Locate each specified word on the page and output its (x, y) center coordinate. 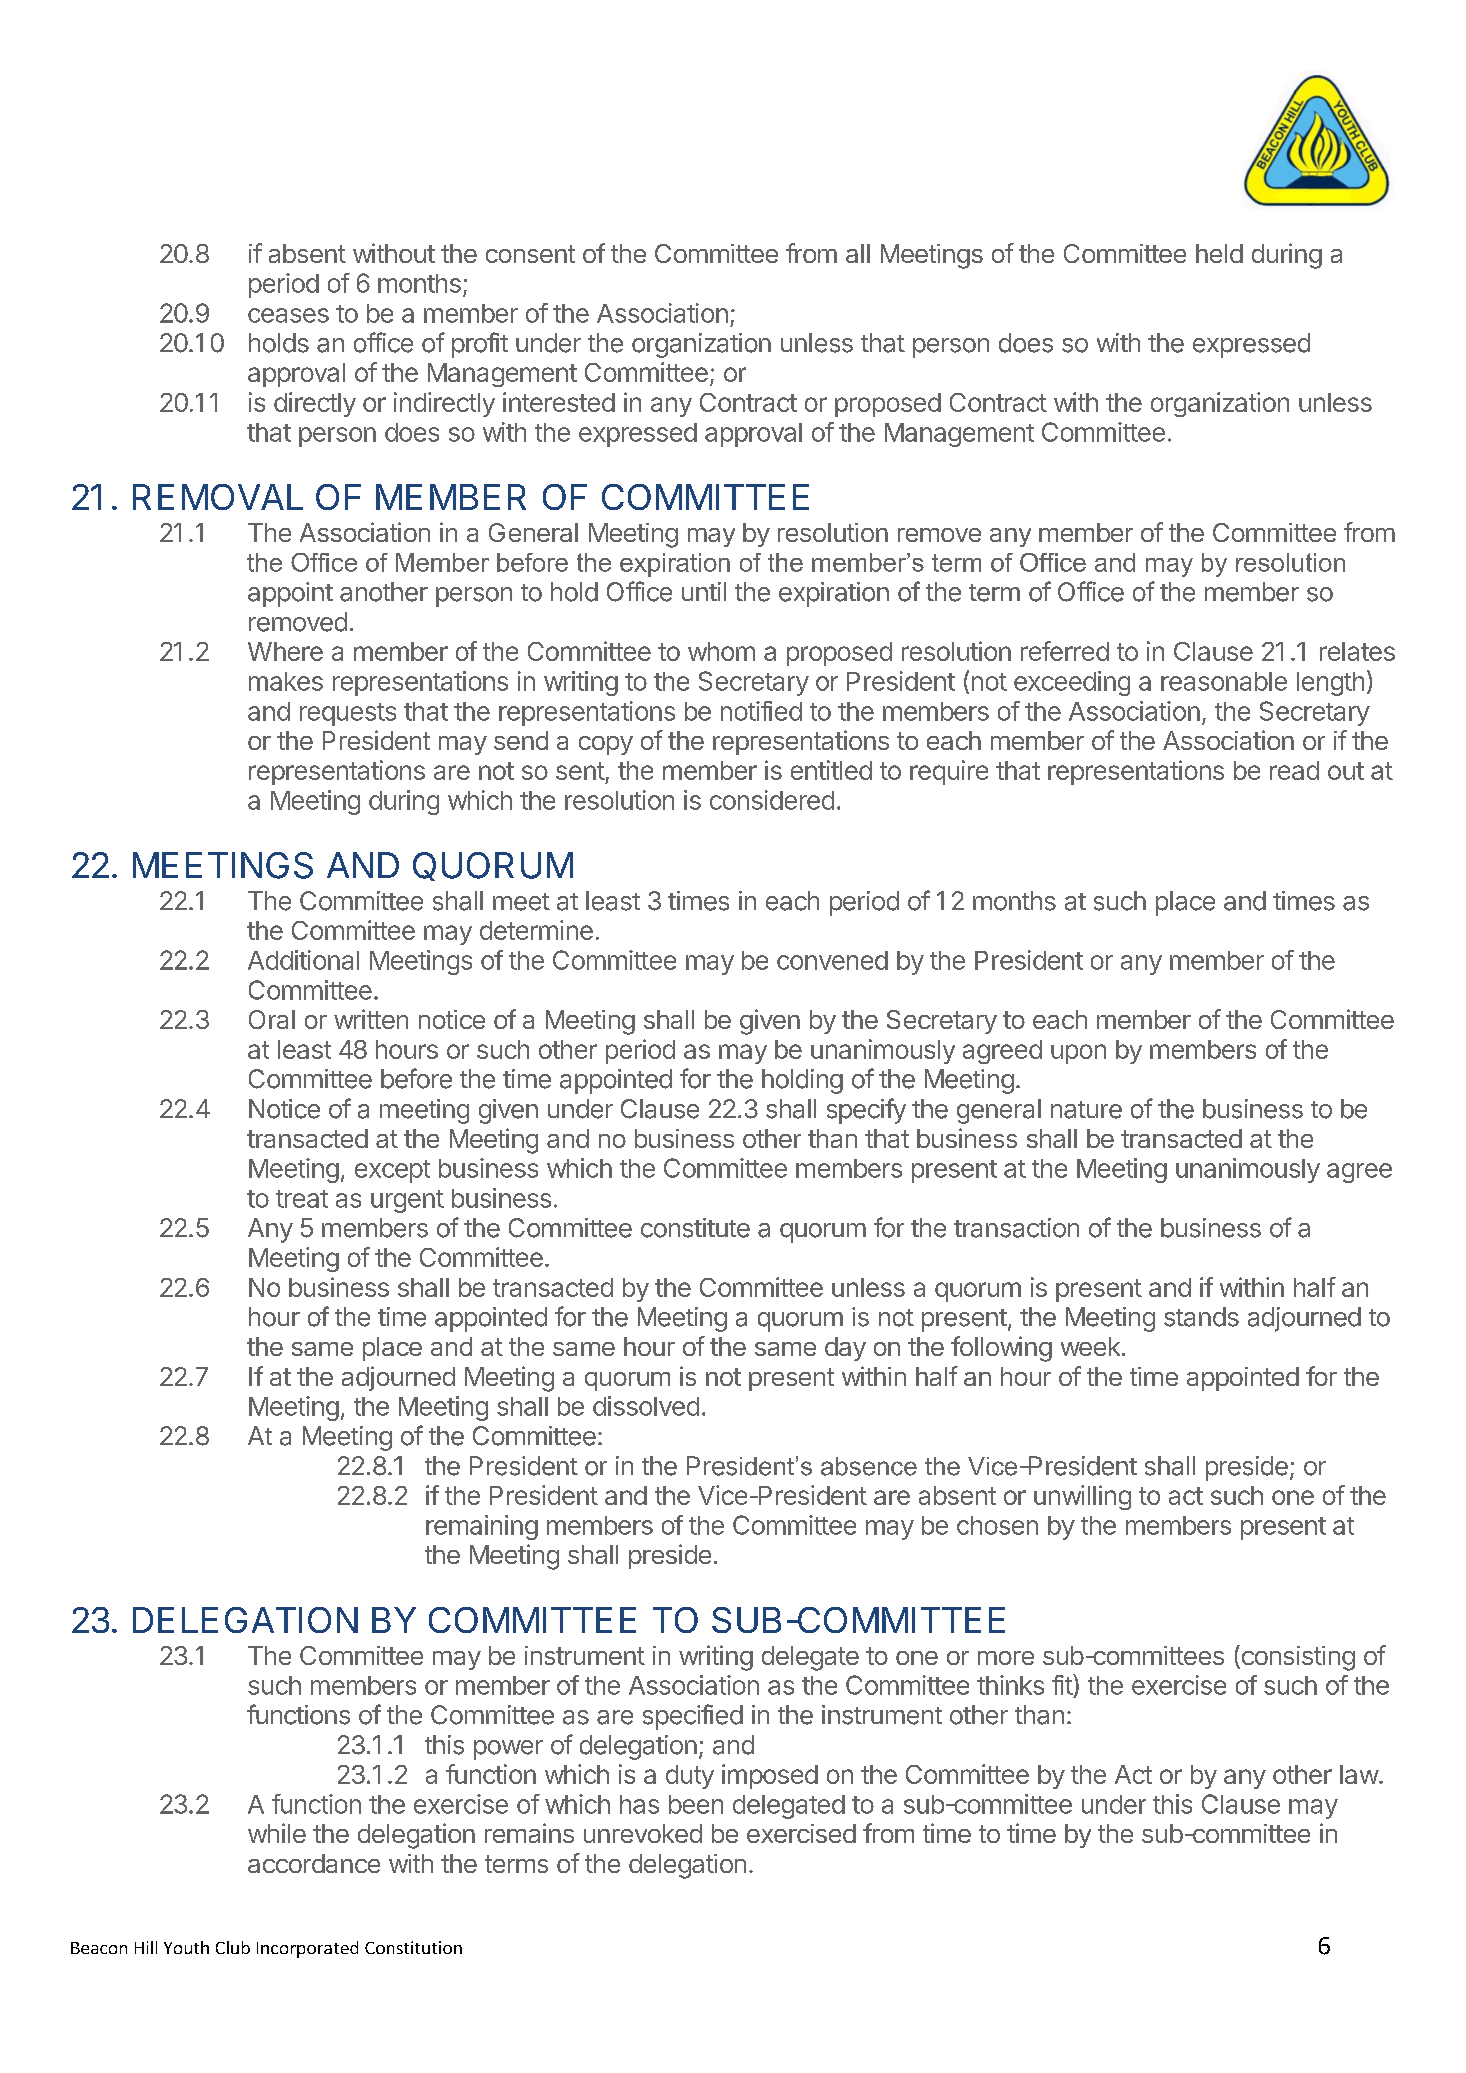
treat (302, 1199)
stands (1201, 1317)
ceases (288, 315)
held (1219, 253)
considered (772, 800)
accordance (314, 1863)
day (845, 1349)
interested (559, 402)
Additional (303, 960)
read (1294, 770)
